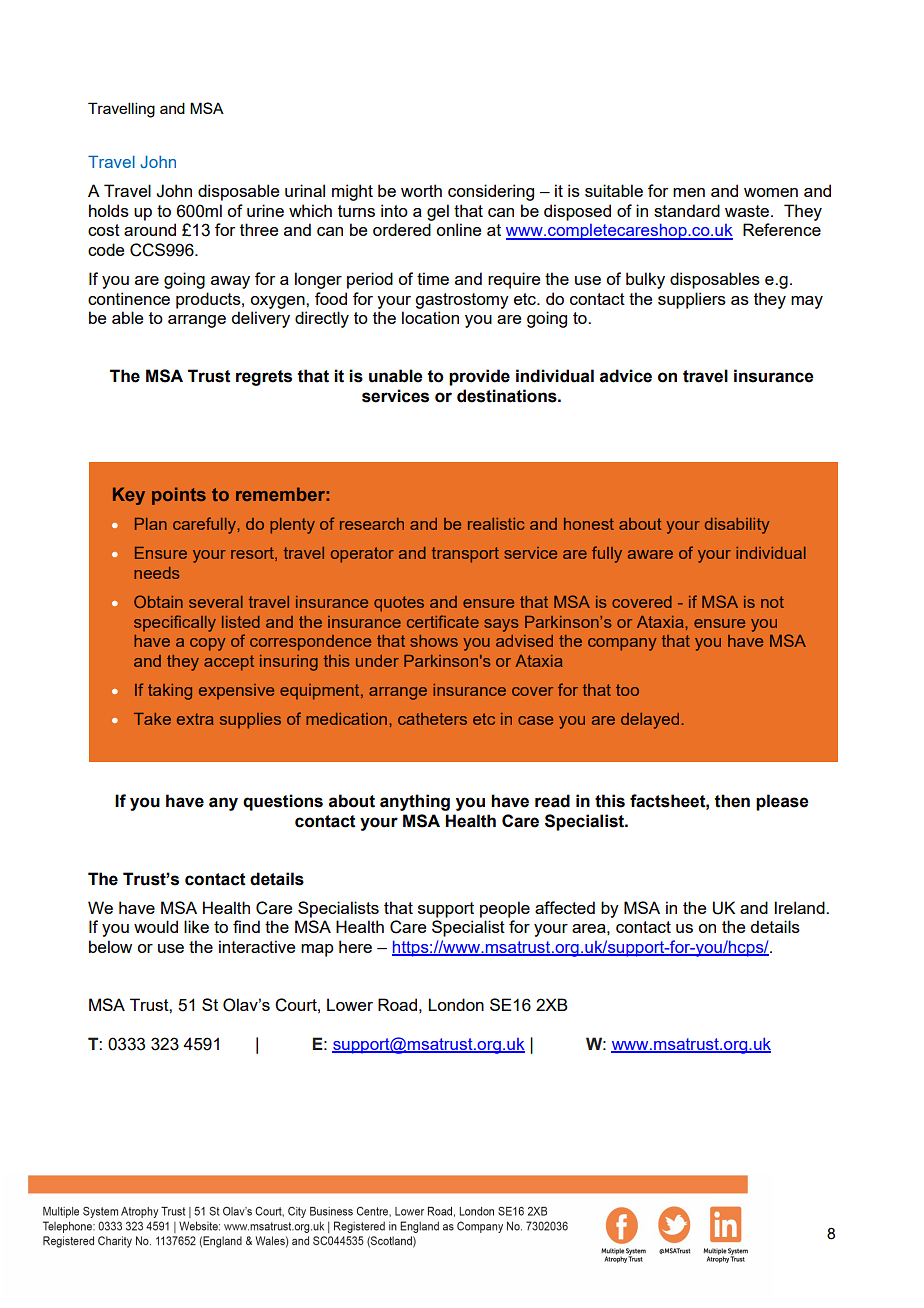 Image resolution: width=924 pixels, height=1308 pixels. Describe the element at coordinates (195, 719) in the screenshot. I see `extra` at that location.
